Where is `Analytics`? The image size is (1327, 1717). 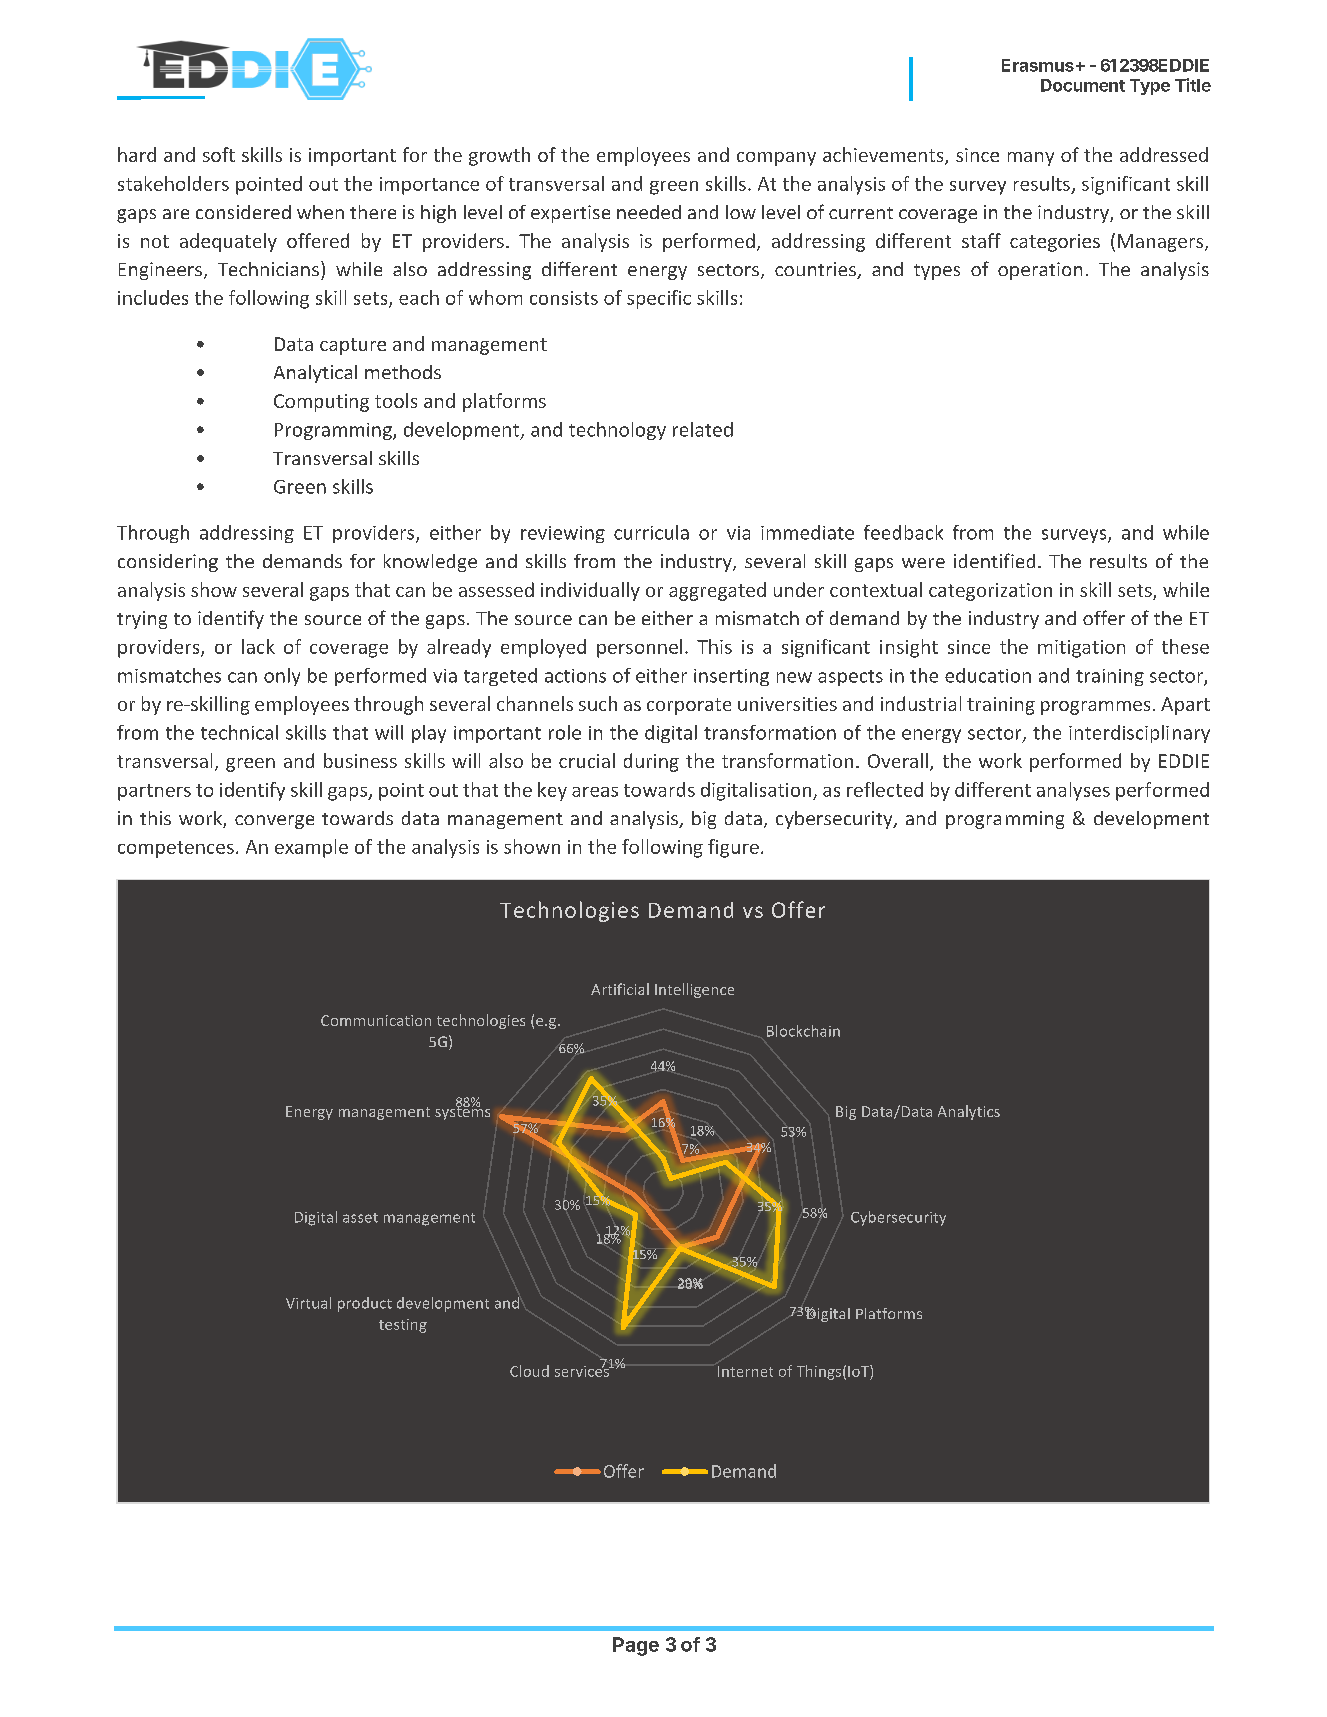 Analytics is located at coordinates (969, 1112).
